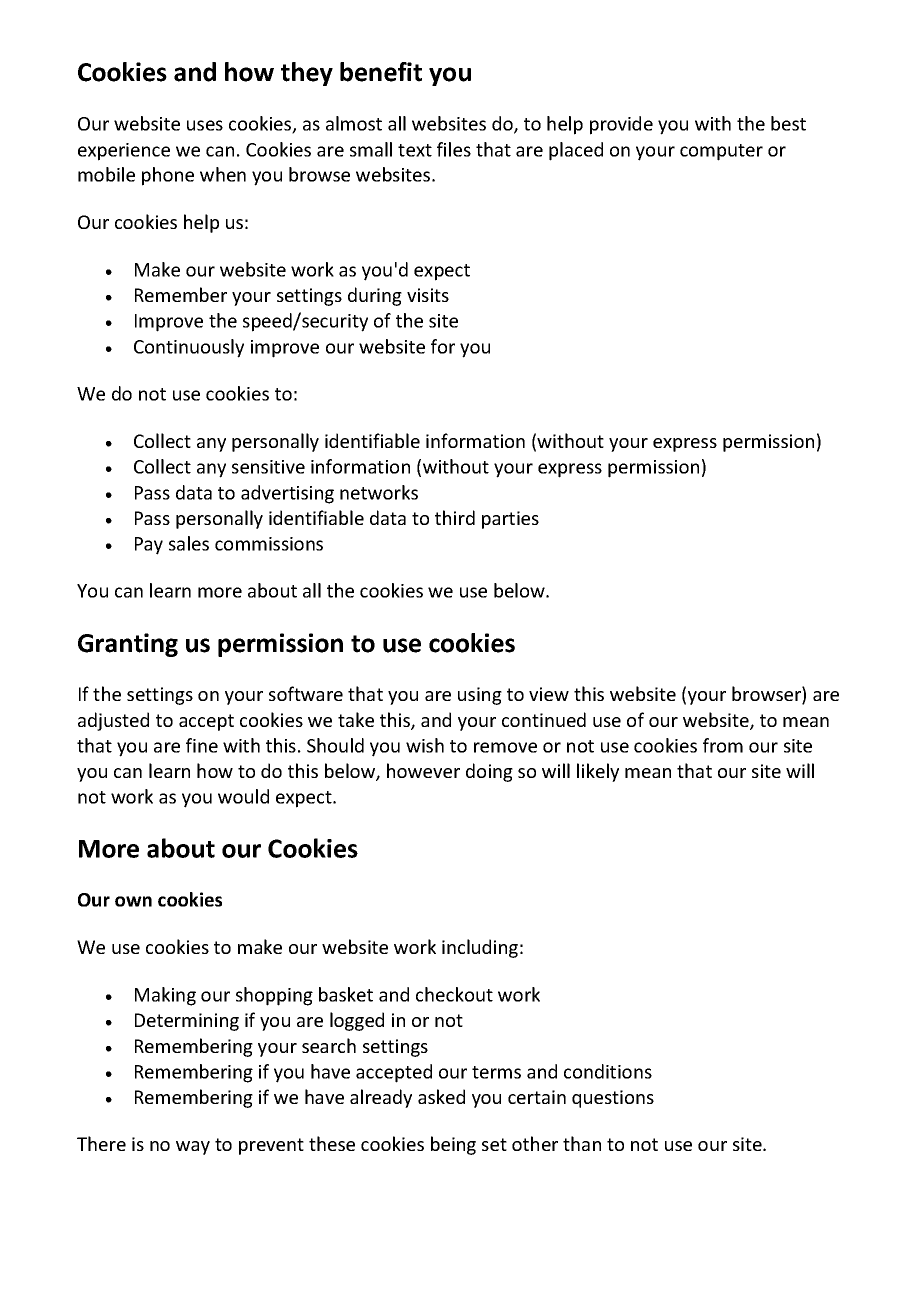 The height and width of the screenshot is (1308, 924). What do you see at coordinates (455, 517) in the screenshot?
I see `third` at bounding box center [455, 517].
